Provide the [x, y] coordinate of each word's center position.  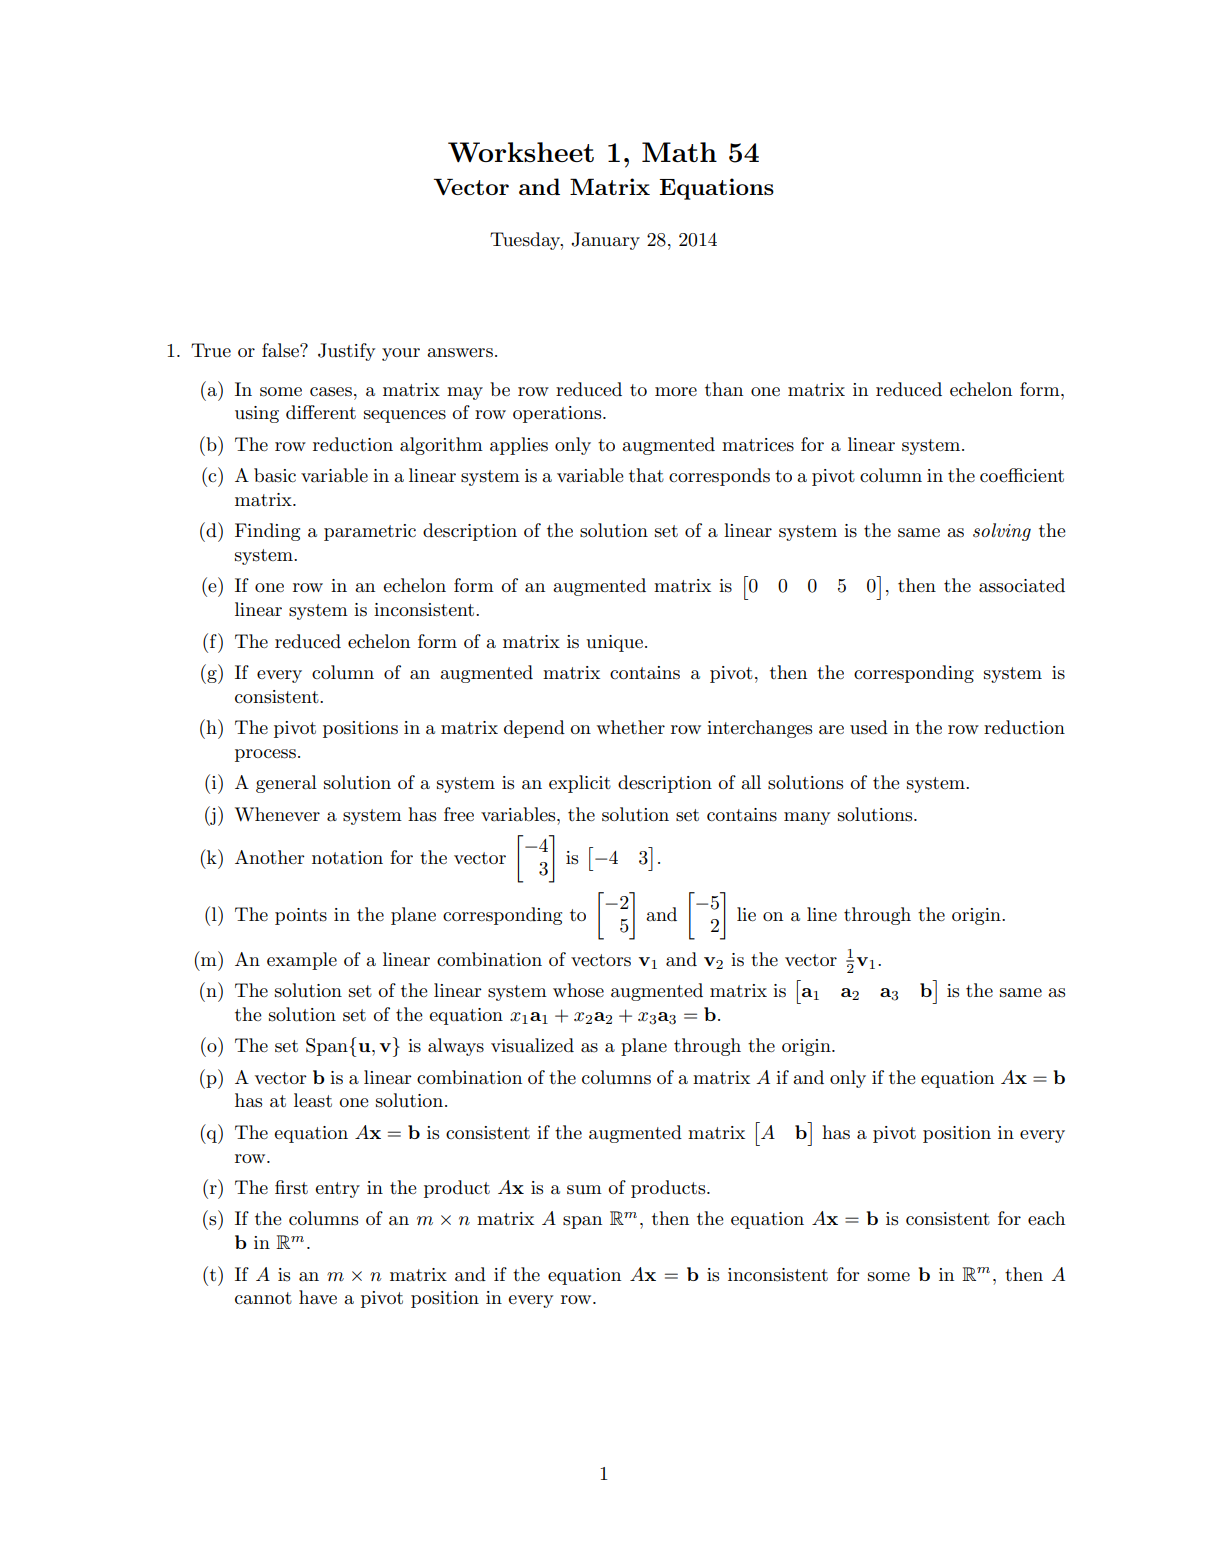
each [1046, 1218]
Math [679, 152]
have [318, 1297]
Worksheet [521, 152]
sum [584, 1190]
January [605, 241]
